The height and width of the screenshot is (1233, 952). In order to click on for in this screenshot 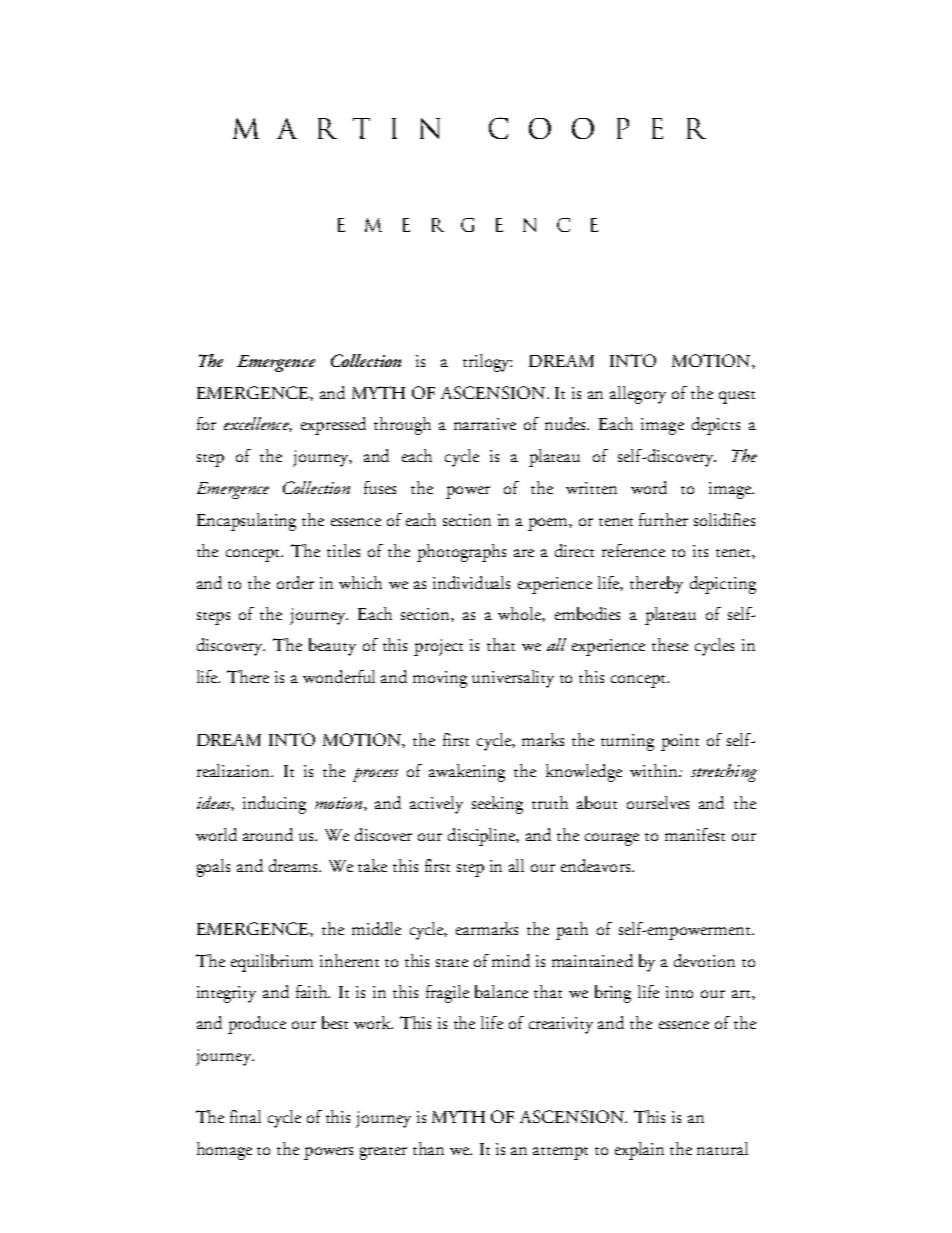, I will do `click(206, 423)`.
